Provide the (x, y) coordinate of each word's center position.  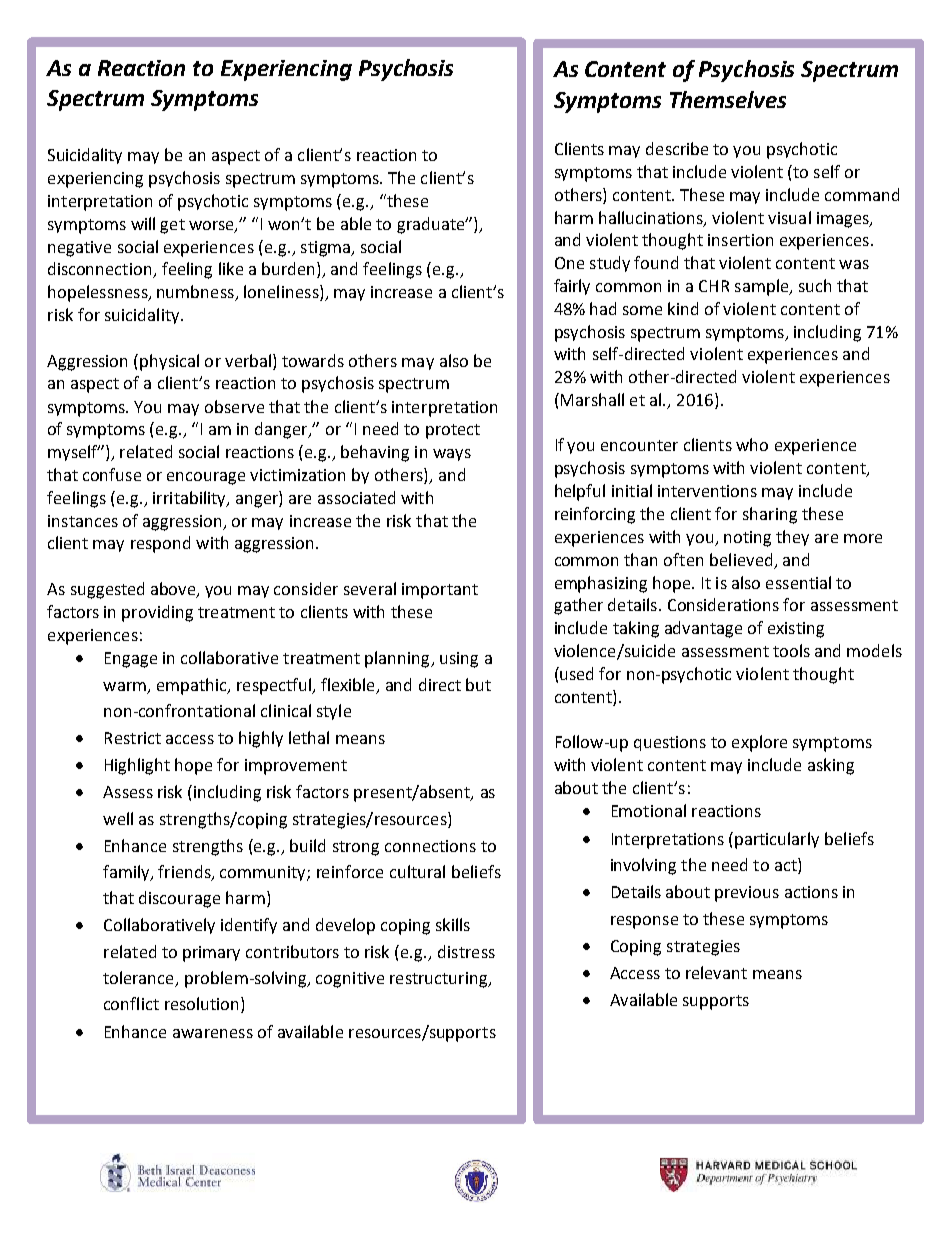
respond (160, 544)
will (143, 223)
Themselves (728, 99)
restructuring (440, 980)
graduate (432, 225)
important (440, 591)
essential (798, 582)
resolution (203, 1005)
